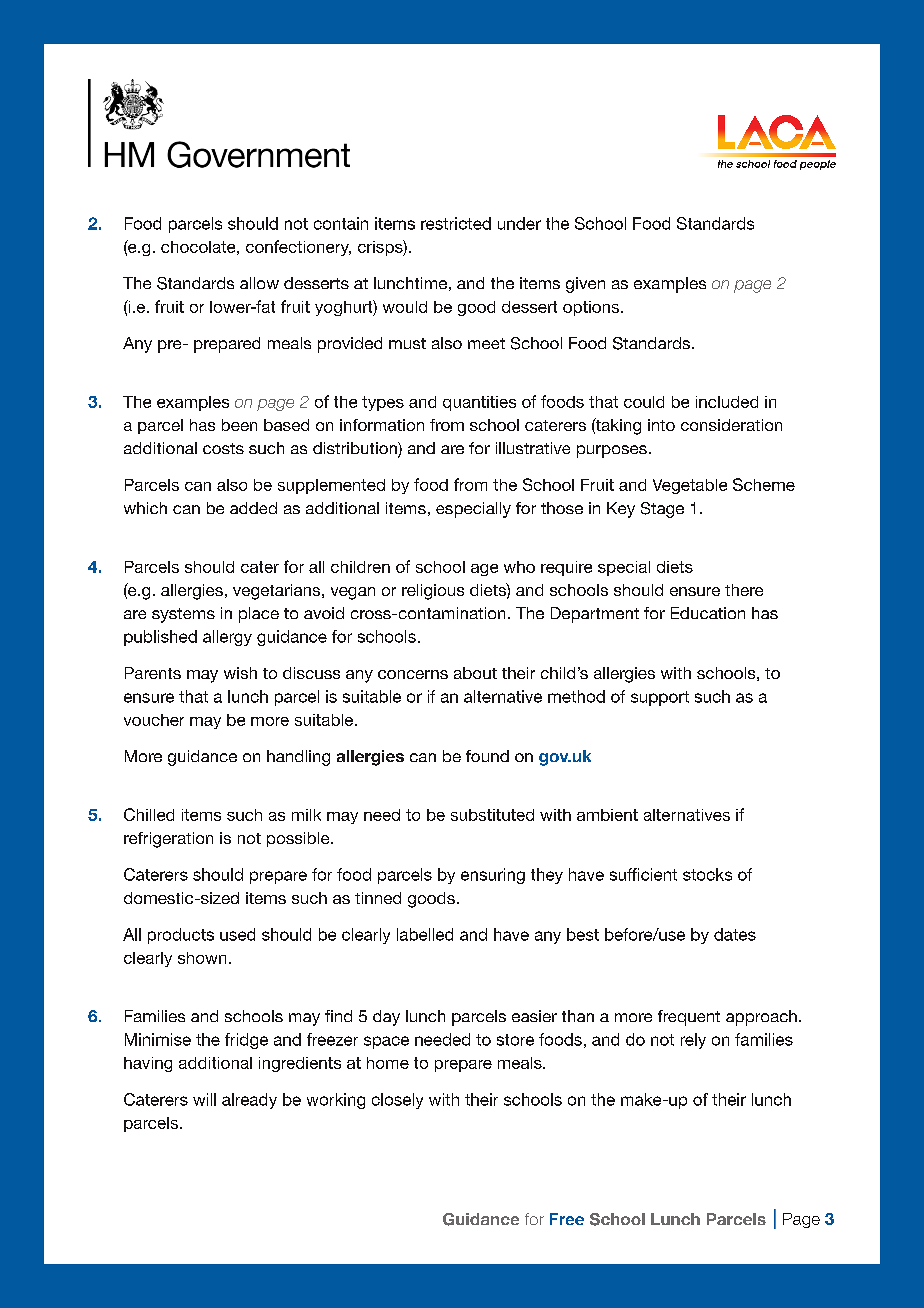 This screenshot has height=1308, width=924. Describe the element at coordinates (693, 1041) in the screenshot. I see `rely` at that location.
